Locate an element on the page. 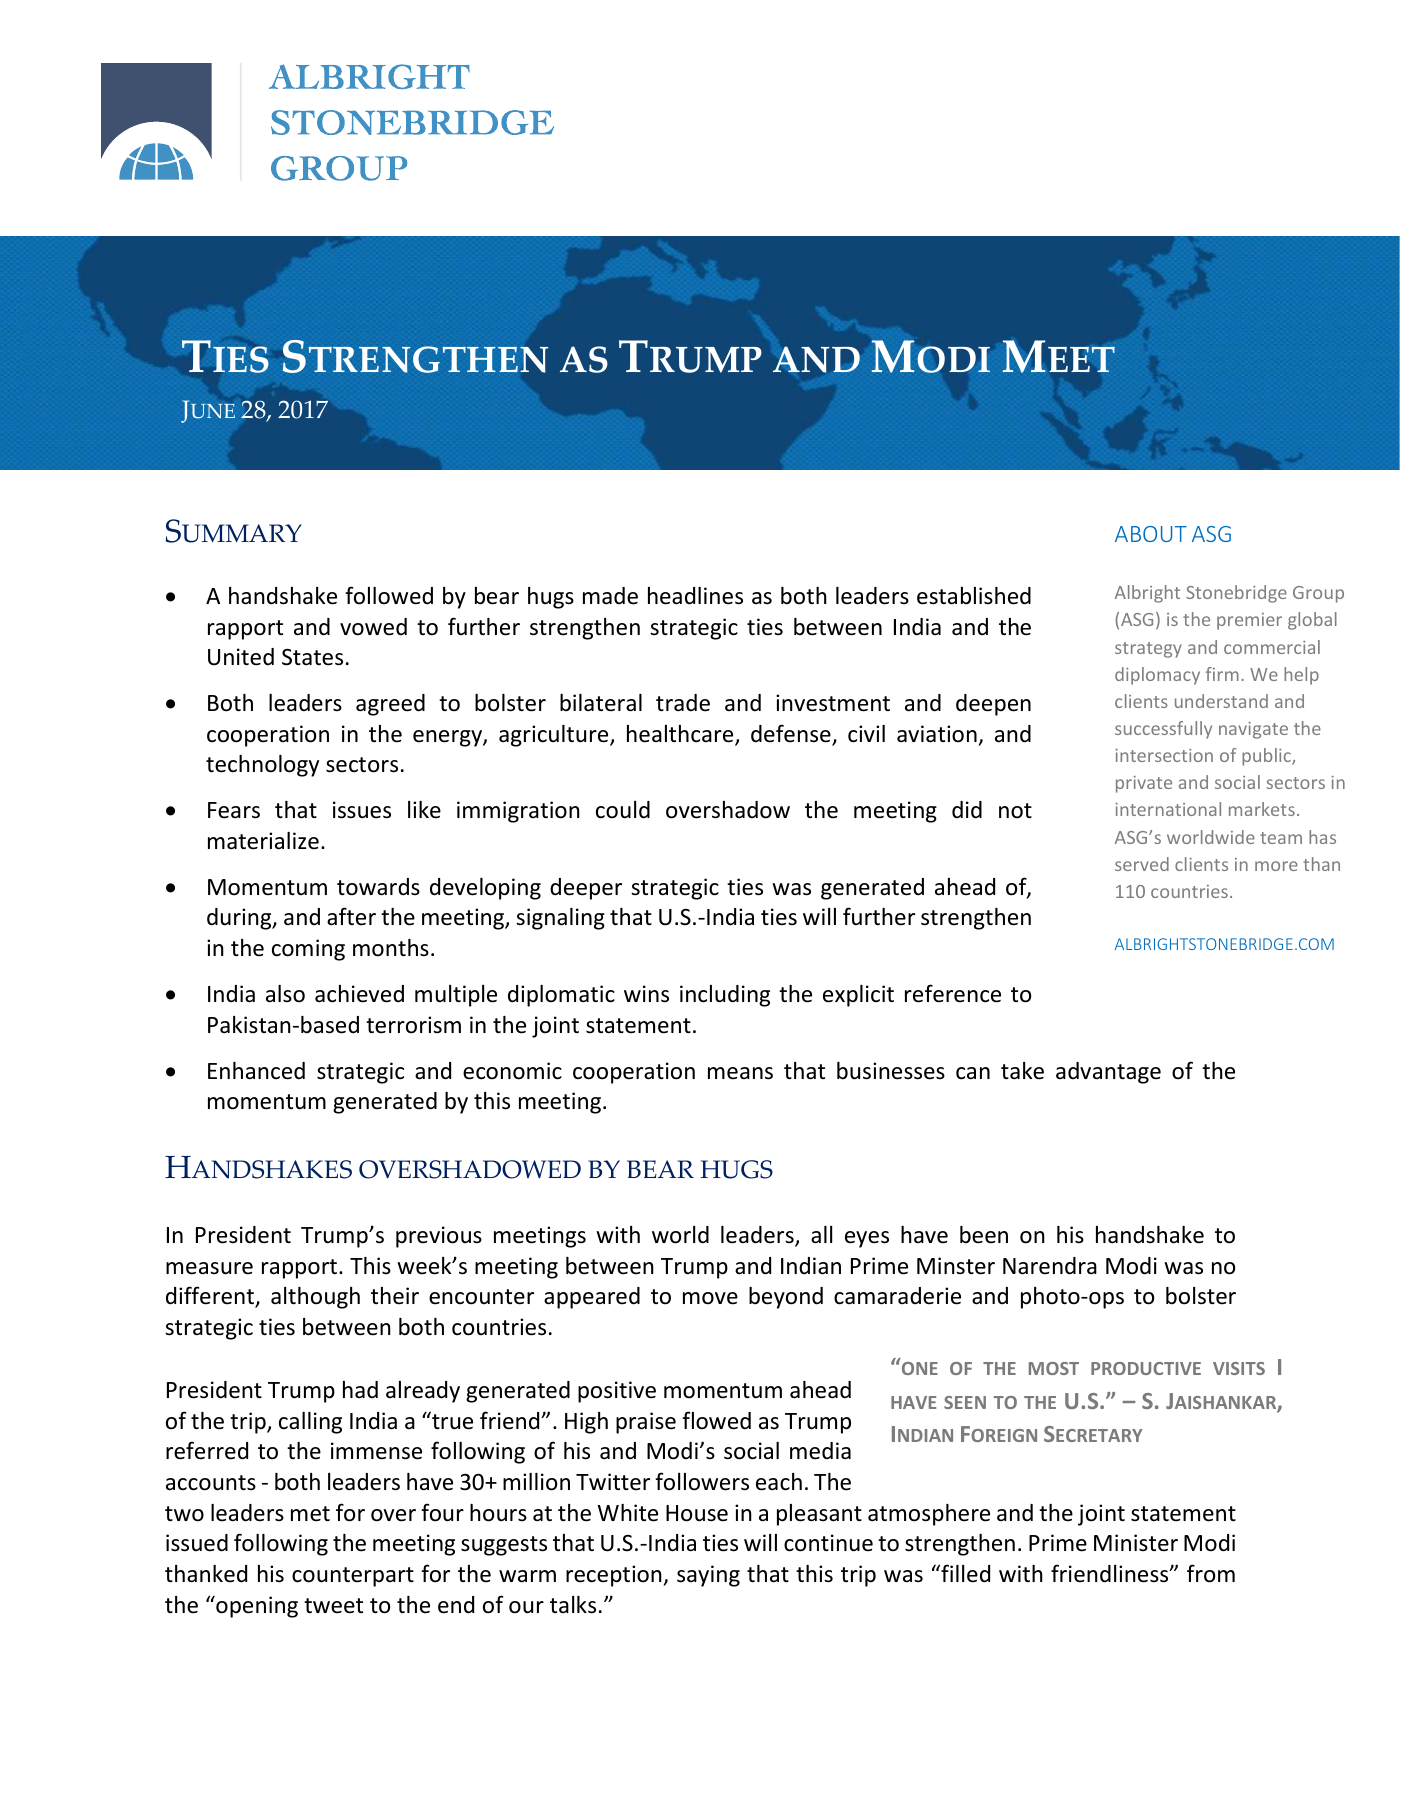  counterpart is located at coordinates (353, 1577).
